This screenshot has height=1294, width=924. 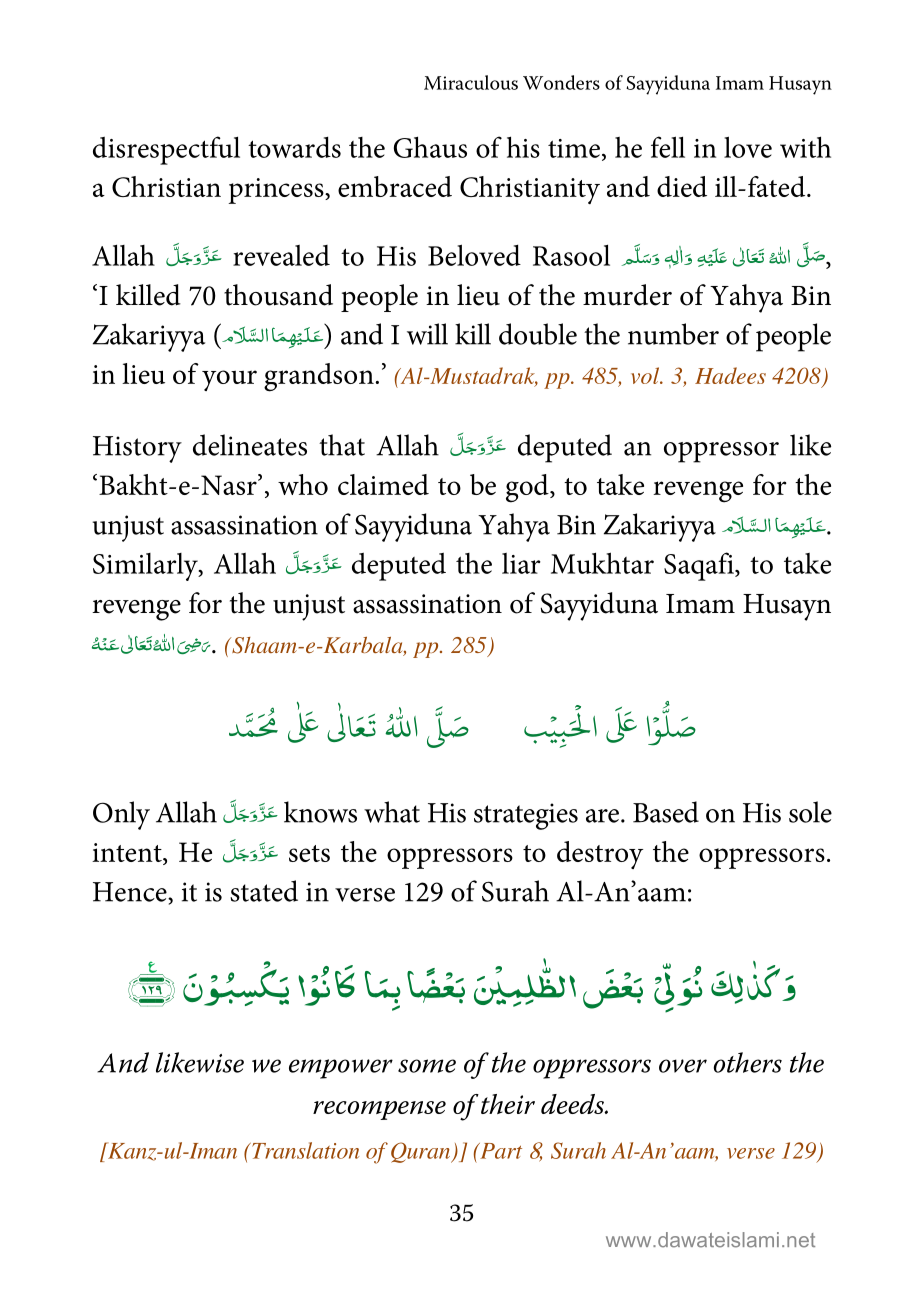 What do you see at coordinates (121, 815) in the screenshot?
I see `Only` at bounding box center [121, 815].
